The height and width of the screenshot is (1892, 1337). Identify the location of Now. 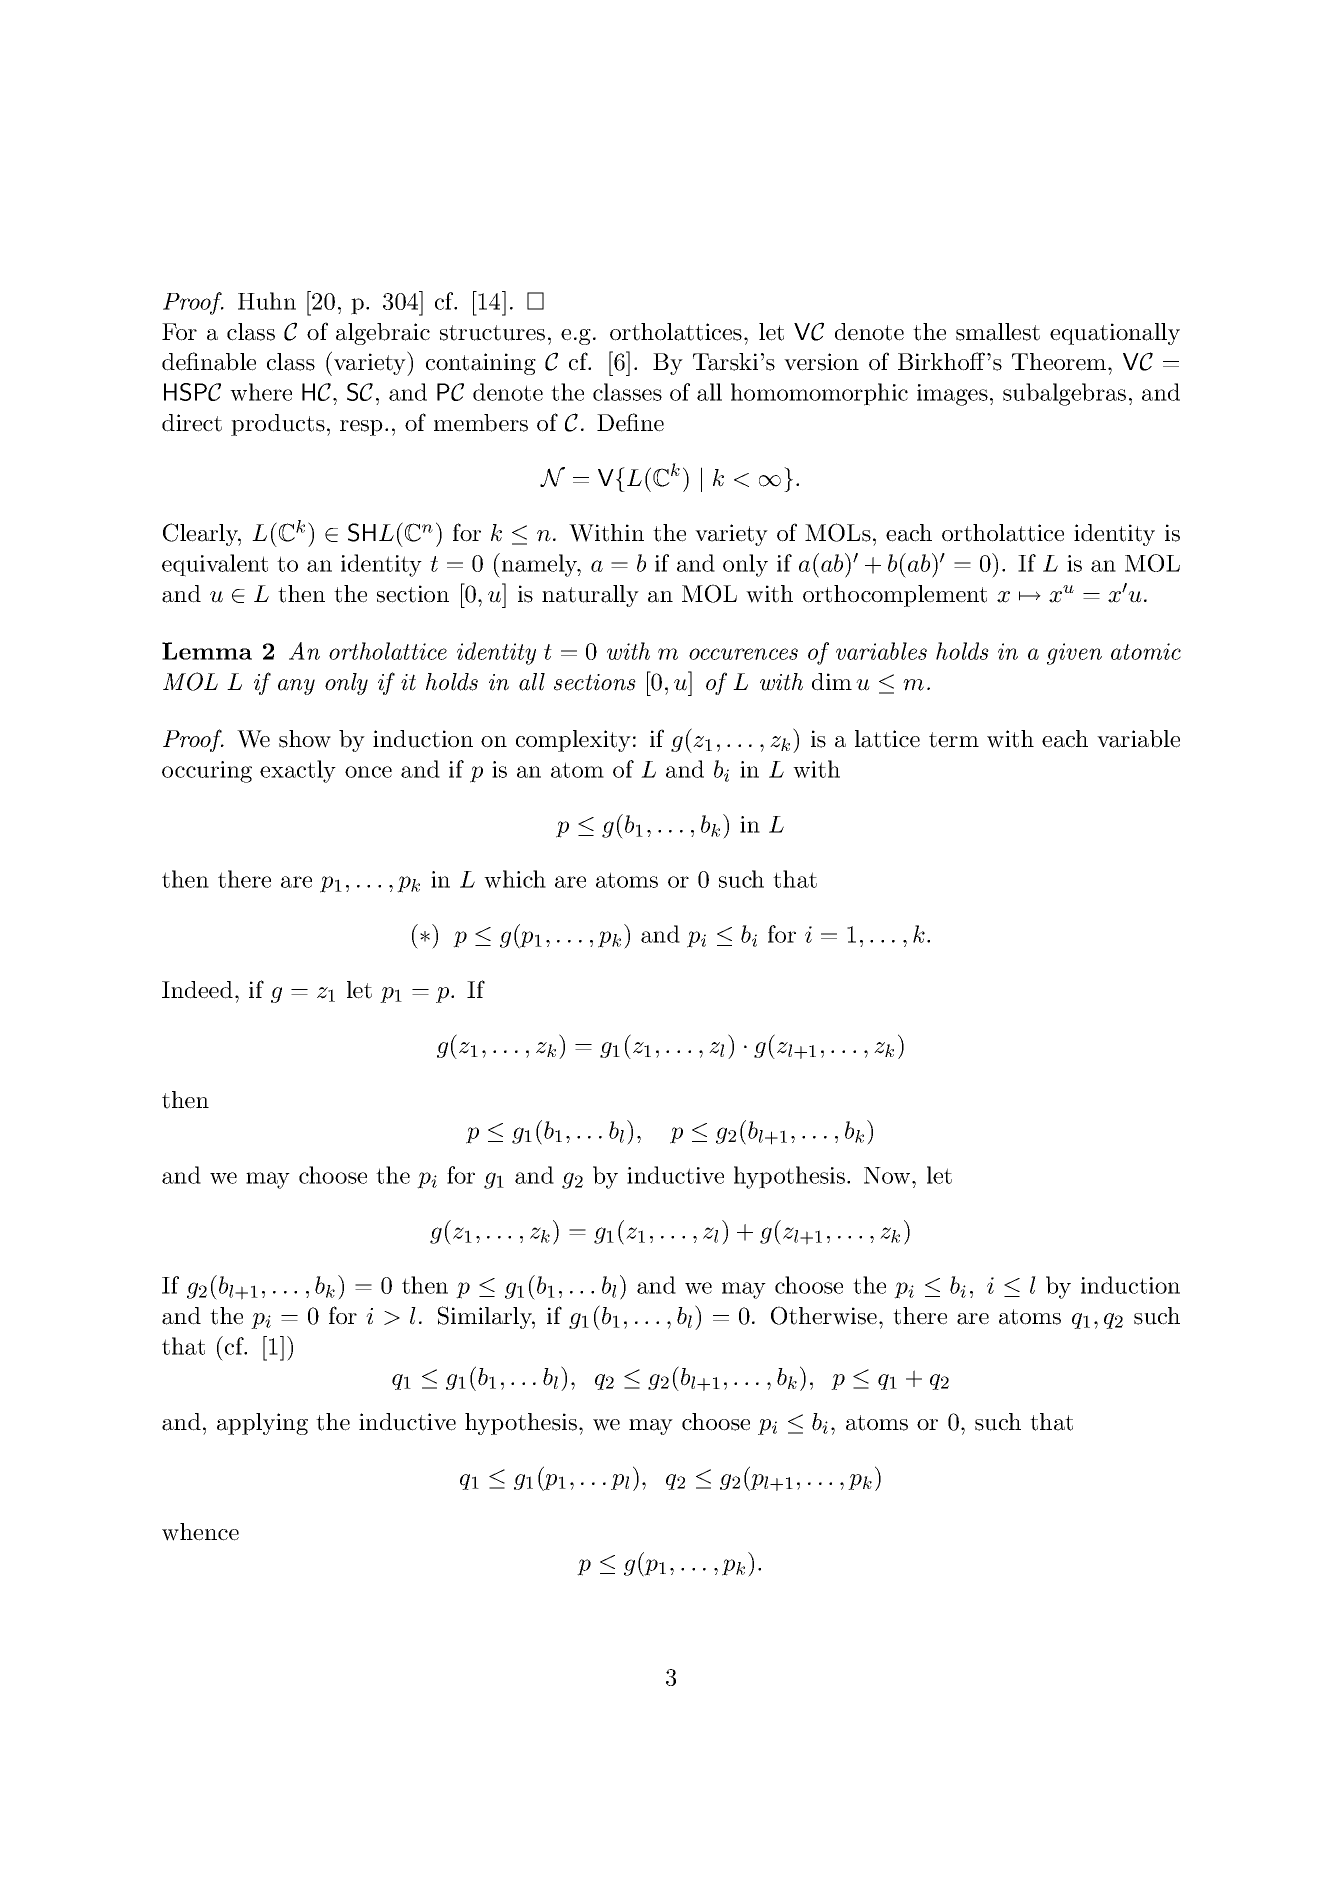
(888, 1175).
